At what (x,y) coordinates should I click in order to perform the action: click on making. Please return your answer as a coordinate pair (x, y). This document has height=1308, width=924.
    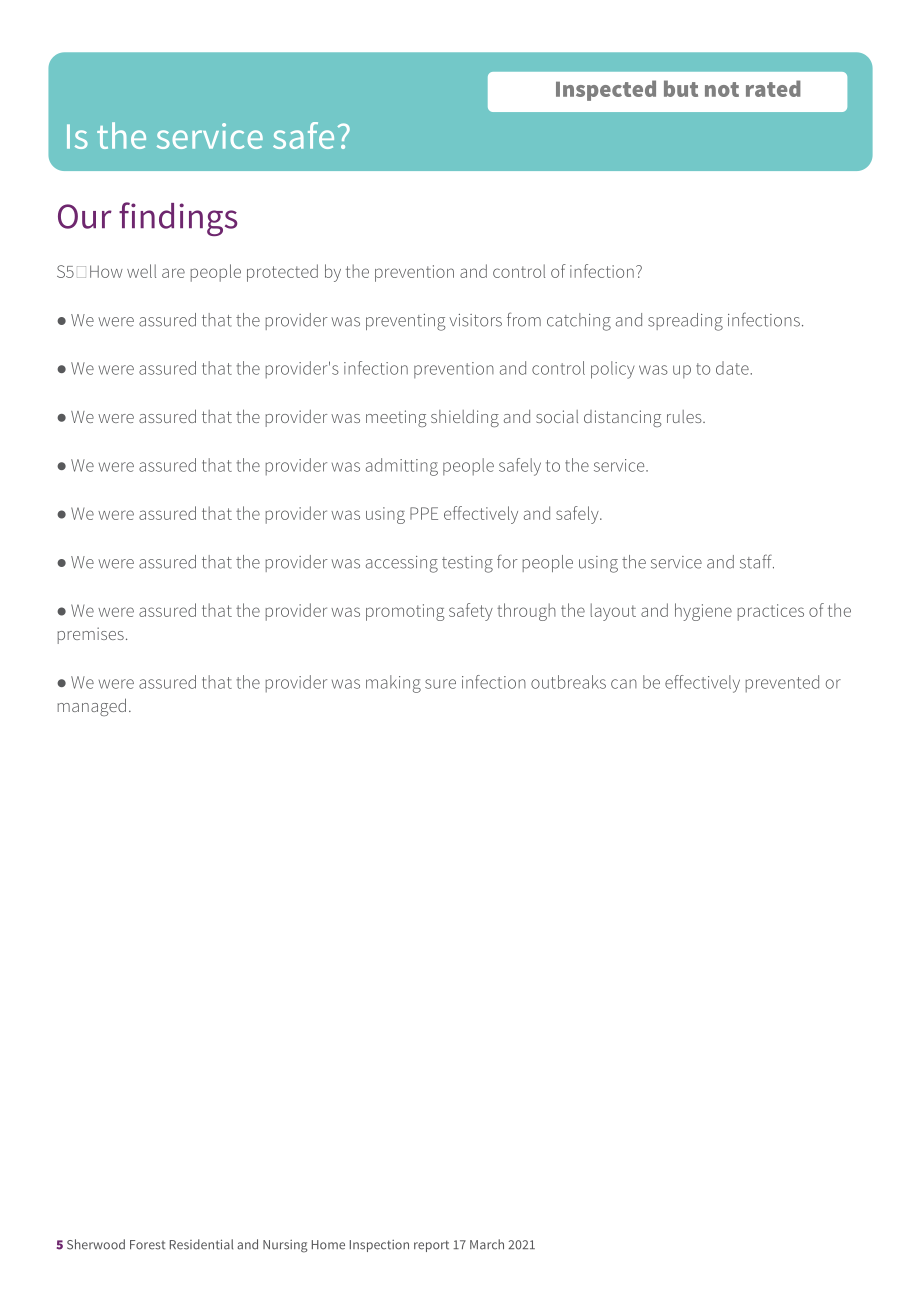
    Looking at the image, I should click on (393, 684).
